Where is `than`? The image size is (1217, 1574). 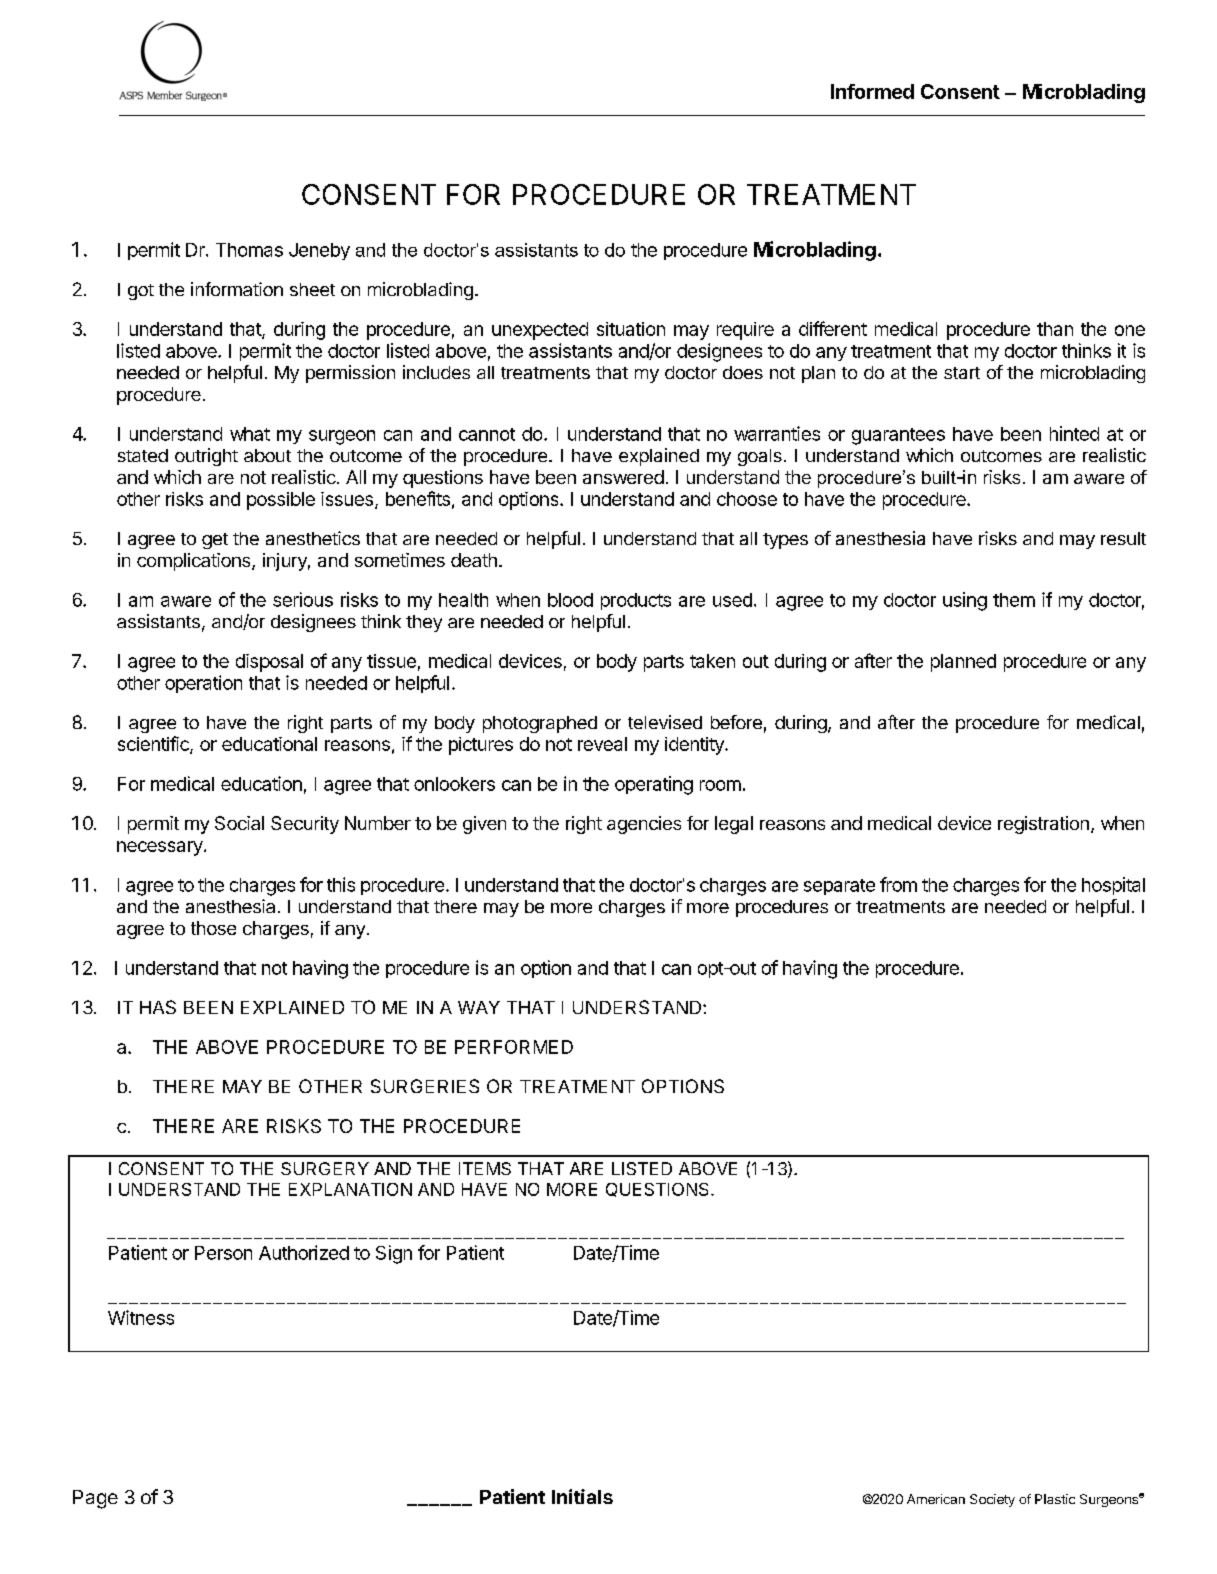
than is located at coordinates (1055, 329).
